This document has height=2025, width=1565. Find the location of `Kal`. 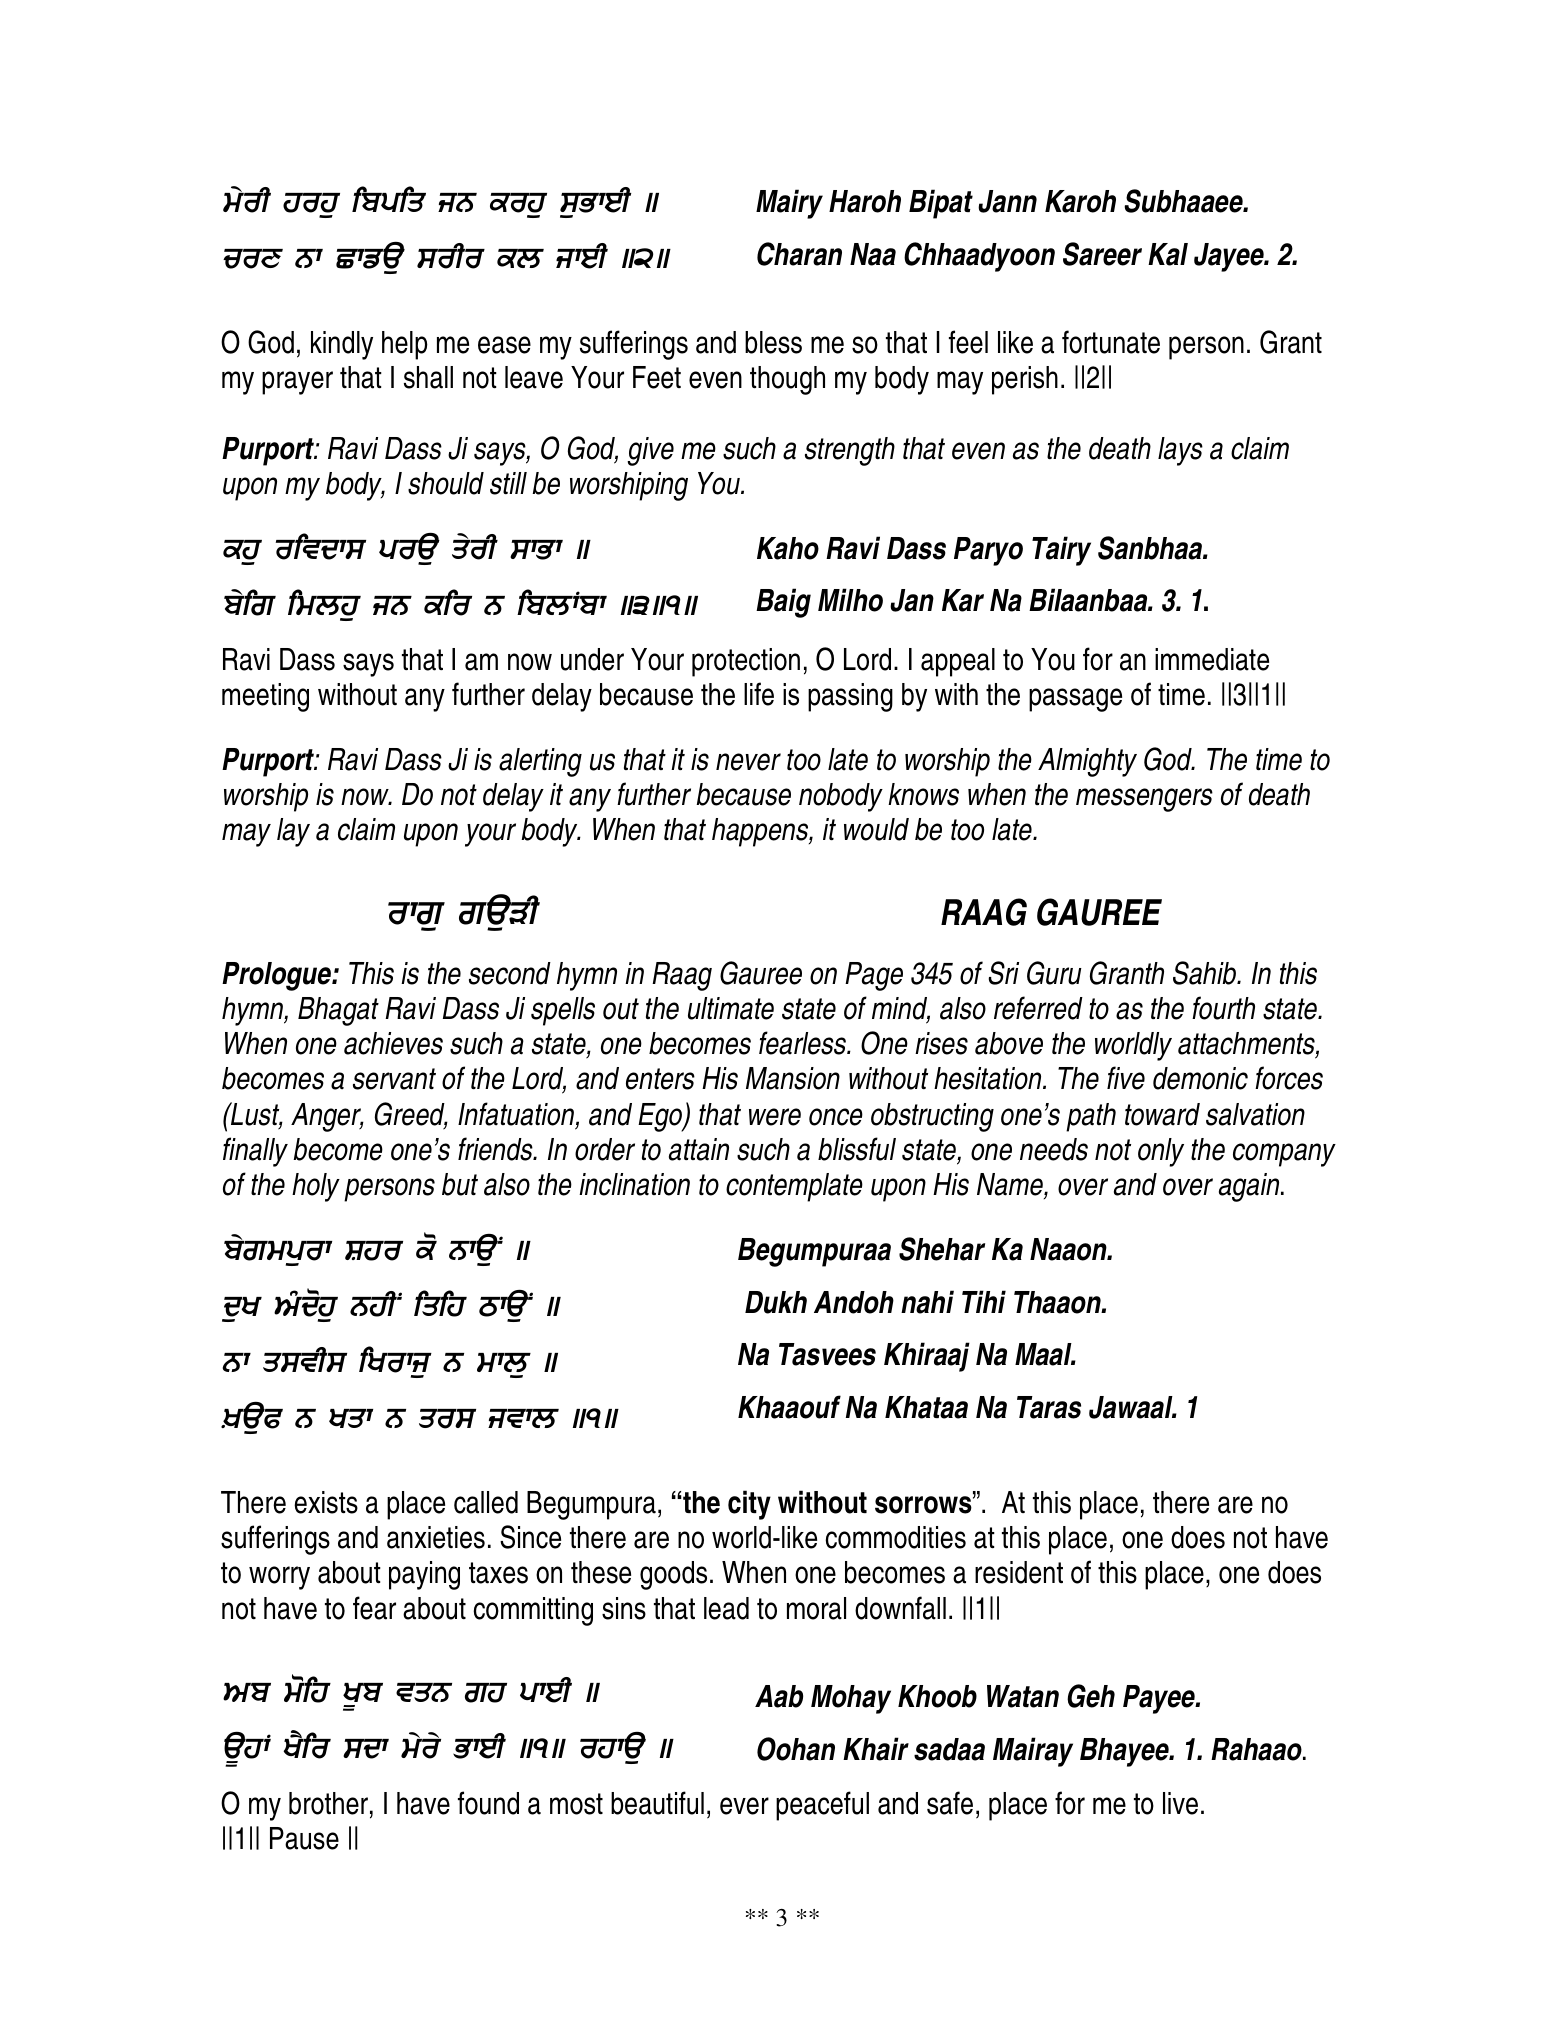

Kal is located at coordinates (1168, 254).
